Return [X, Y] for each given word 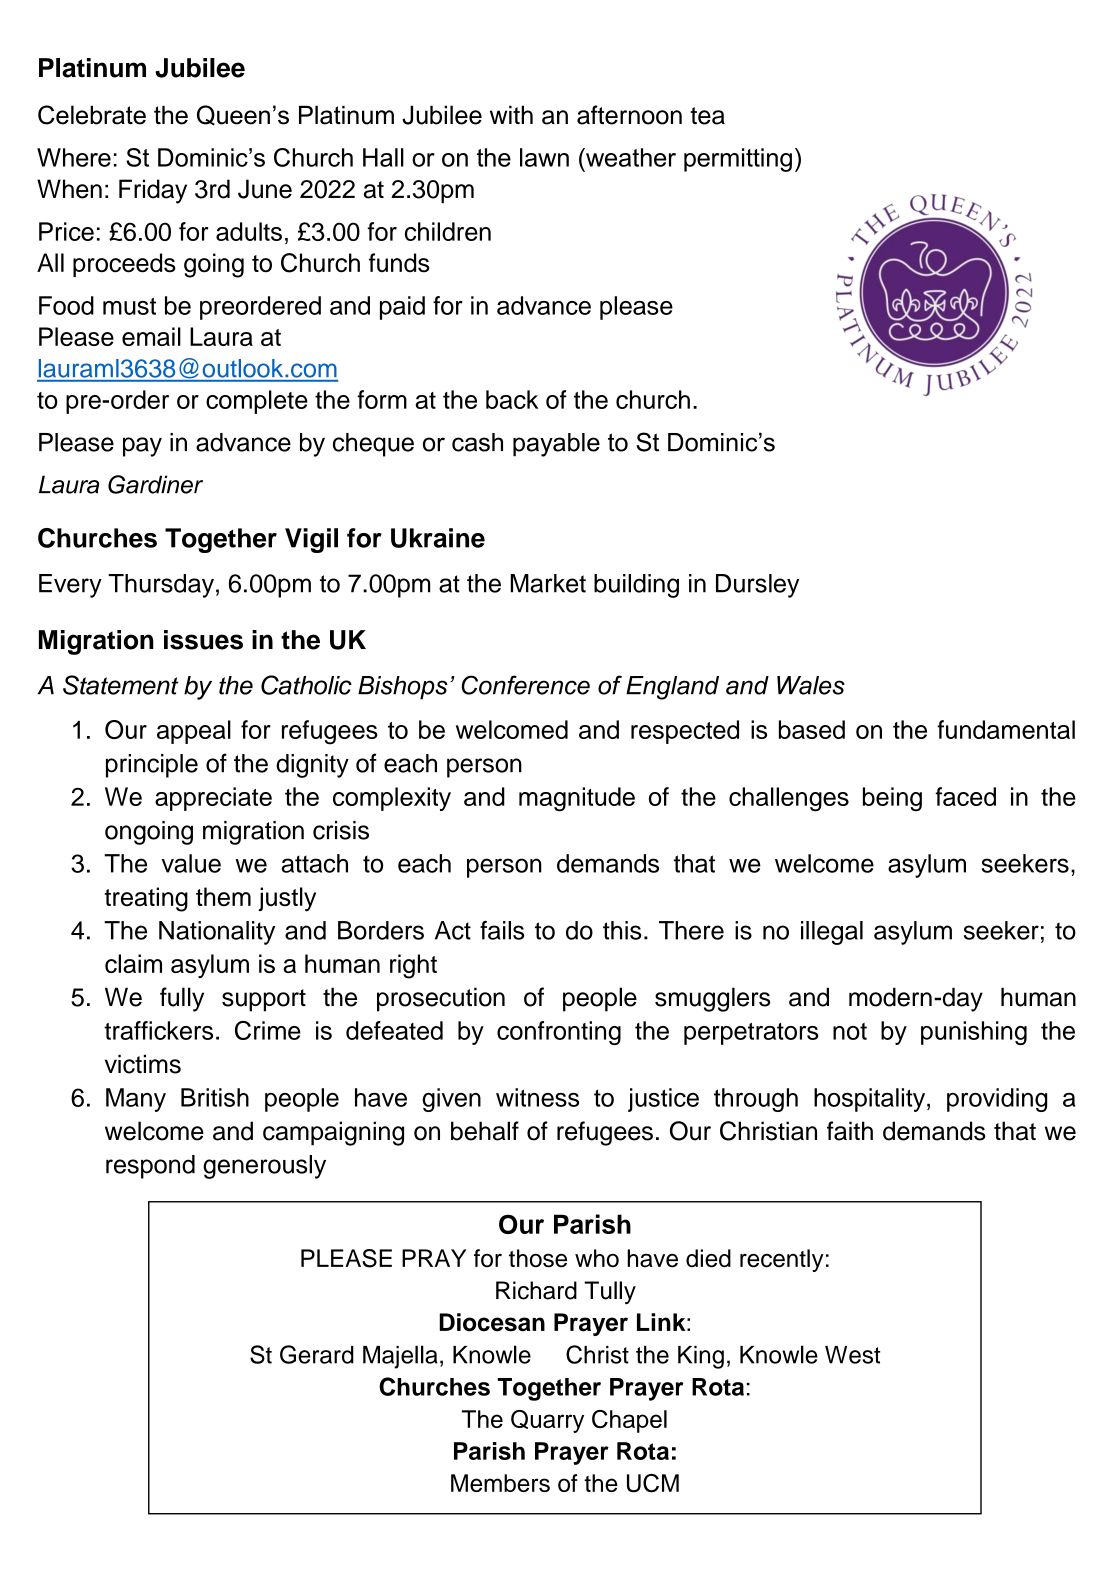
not [850, 1031]
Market [548, 583]
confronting [559, 1033]
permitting [738, 160]
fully [182, 999]
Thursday [161, 586]
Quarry [547, 1421]
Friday [153, 191]
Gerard [317, 1354]
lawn [544, 157]
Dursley [757, 586]
